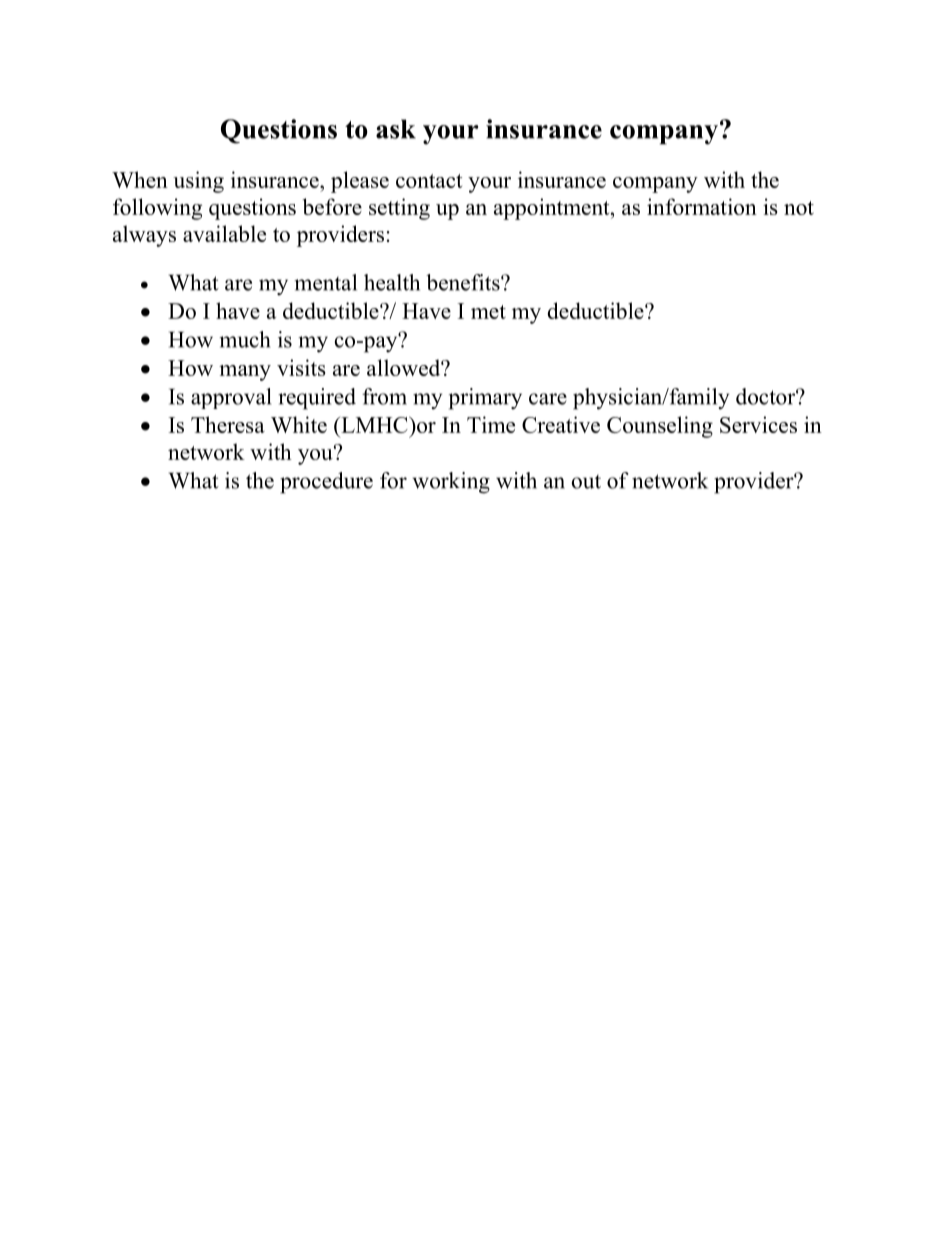 The height and width of the screenshot is (1233, 952). Describe the element at coordinates (198, 182) in the screenshot. I see `using` at that location.
